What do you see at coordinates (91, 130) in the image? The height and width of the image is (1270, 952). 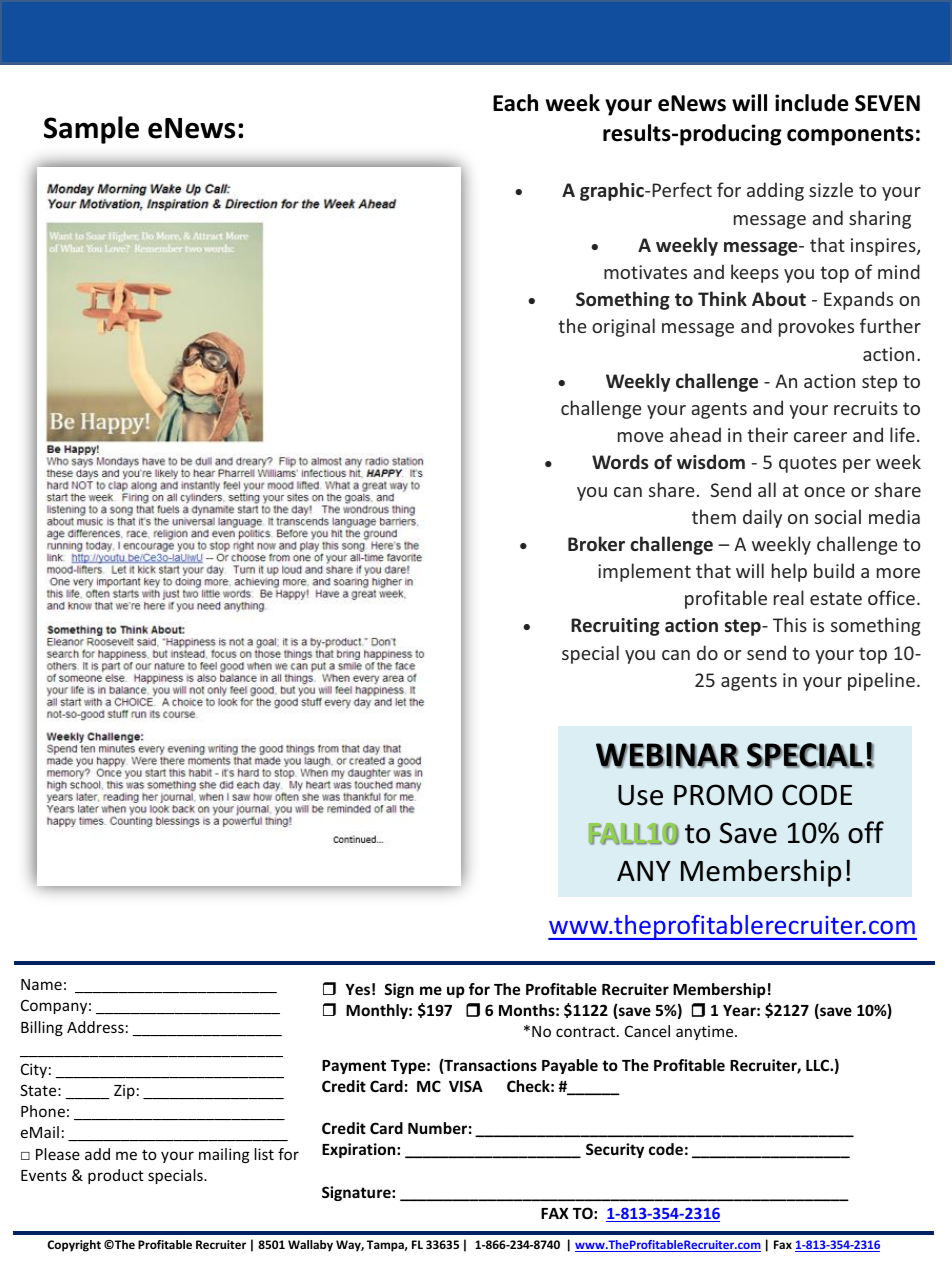 I see `Sample` at bounding box center [91, 130].
